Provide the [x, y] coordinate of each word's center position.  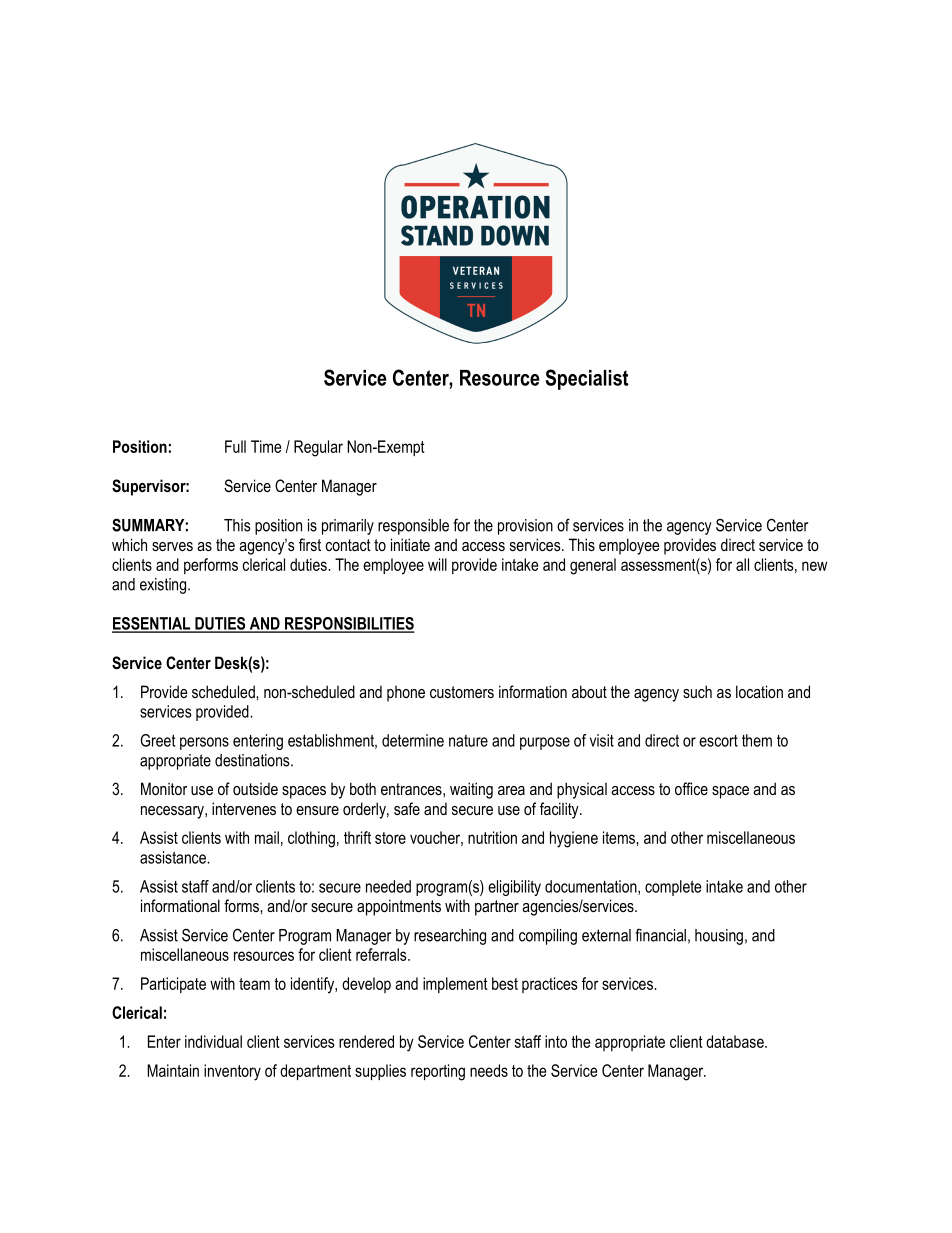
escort [718, 741]
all [742, 564]
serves [172, 546]
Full [235, 446]
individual [213, 1041]
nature [468, 741]
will [437, 564]
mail [267, 837]
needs [489, 1070]
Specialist [587, 379]
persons [204, 743]
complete [673, 888]
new [814, 566]
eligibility [514, 888]
